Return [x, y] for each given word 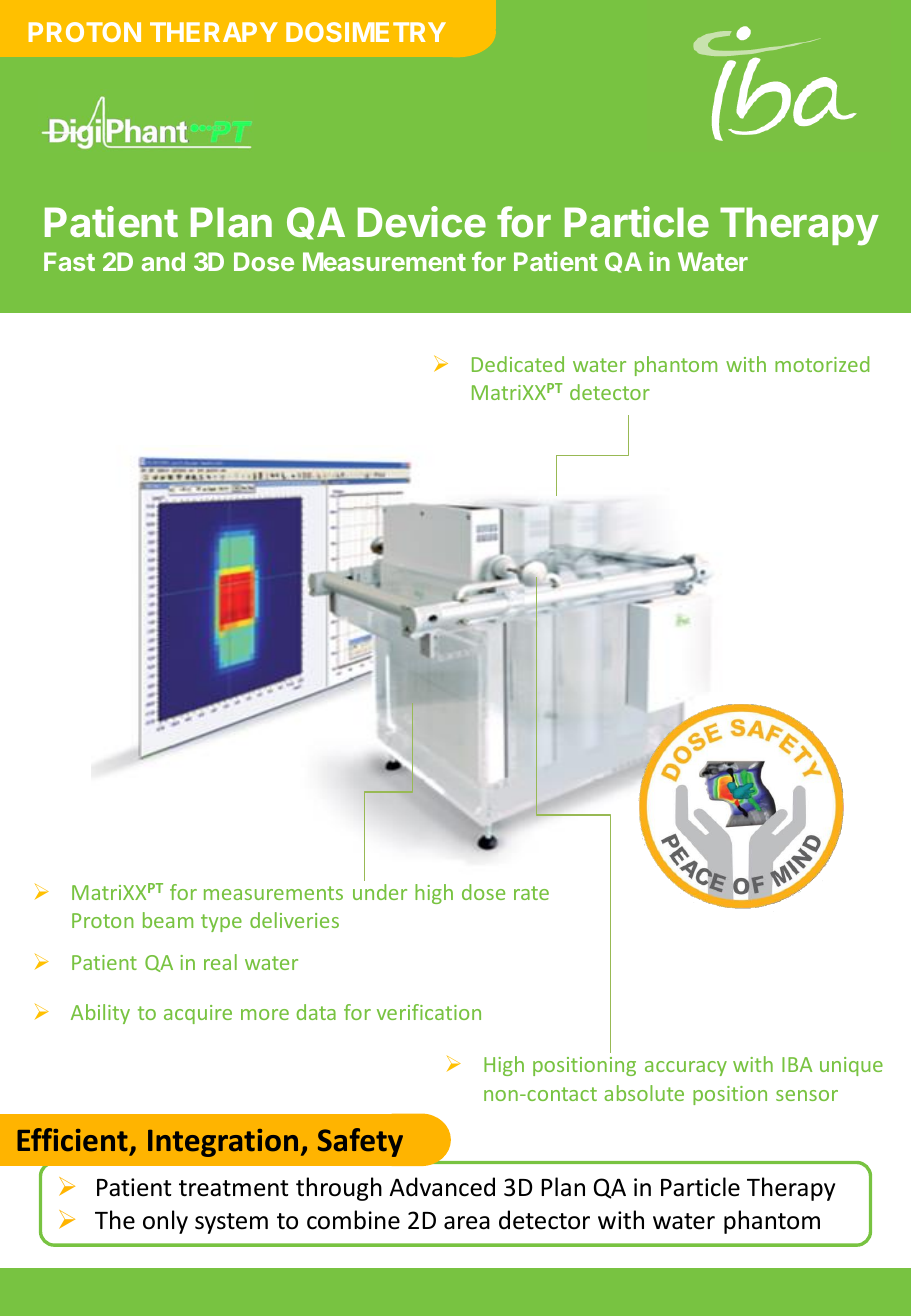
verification [429, 1012]
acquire [198, 1014]
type [221, 923]
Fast [69, 261]
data [316, 1012]
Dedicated [518, 364]
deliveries [294, 920]
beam [168, 920]
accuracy [686, 1068]
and [163, 261]
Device [422, 222]
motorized [822, 364]
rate [531, 893]
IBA [797, 1064]
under [380, 892]
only [165, 1222]
